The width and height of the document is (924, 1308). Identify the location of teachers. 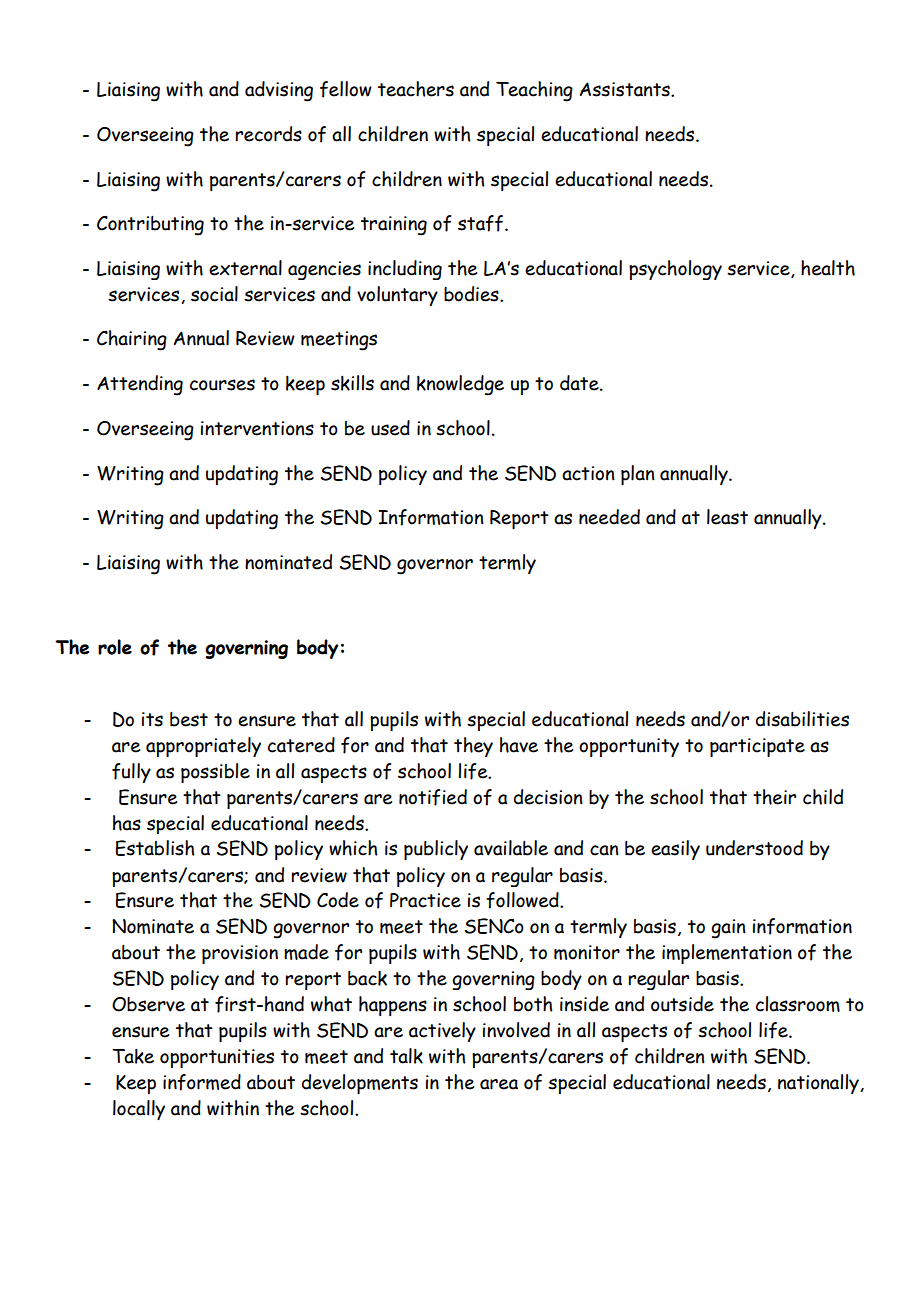
(416, 89).
